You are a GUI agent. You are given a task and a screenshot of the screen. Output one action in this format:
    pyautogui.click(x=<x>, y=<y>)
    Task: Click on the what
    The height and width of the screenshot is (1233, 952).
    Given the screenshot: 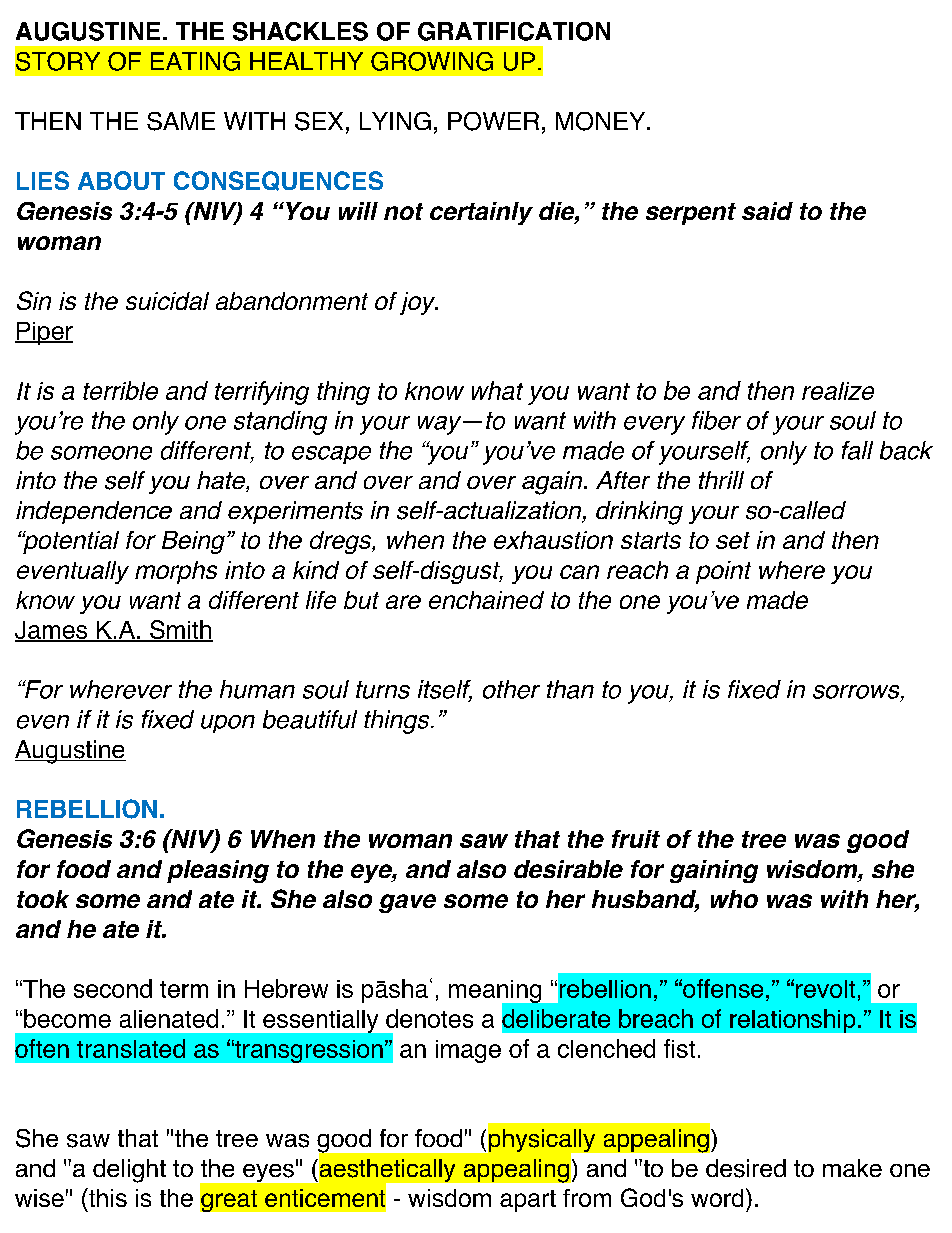 What is the action you would take?
    pyautogui.click(x=497, y=390)
